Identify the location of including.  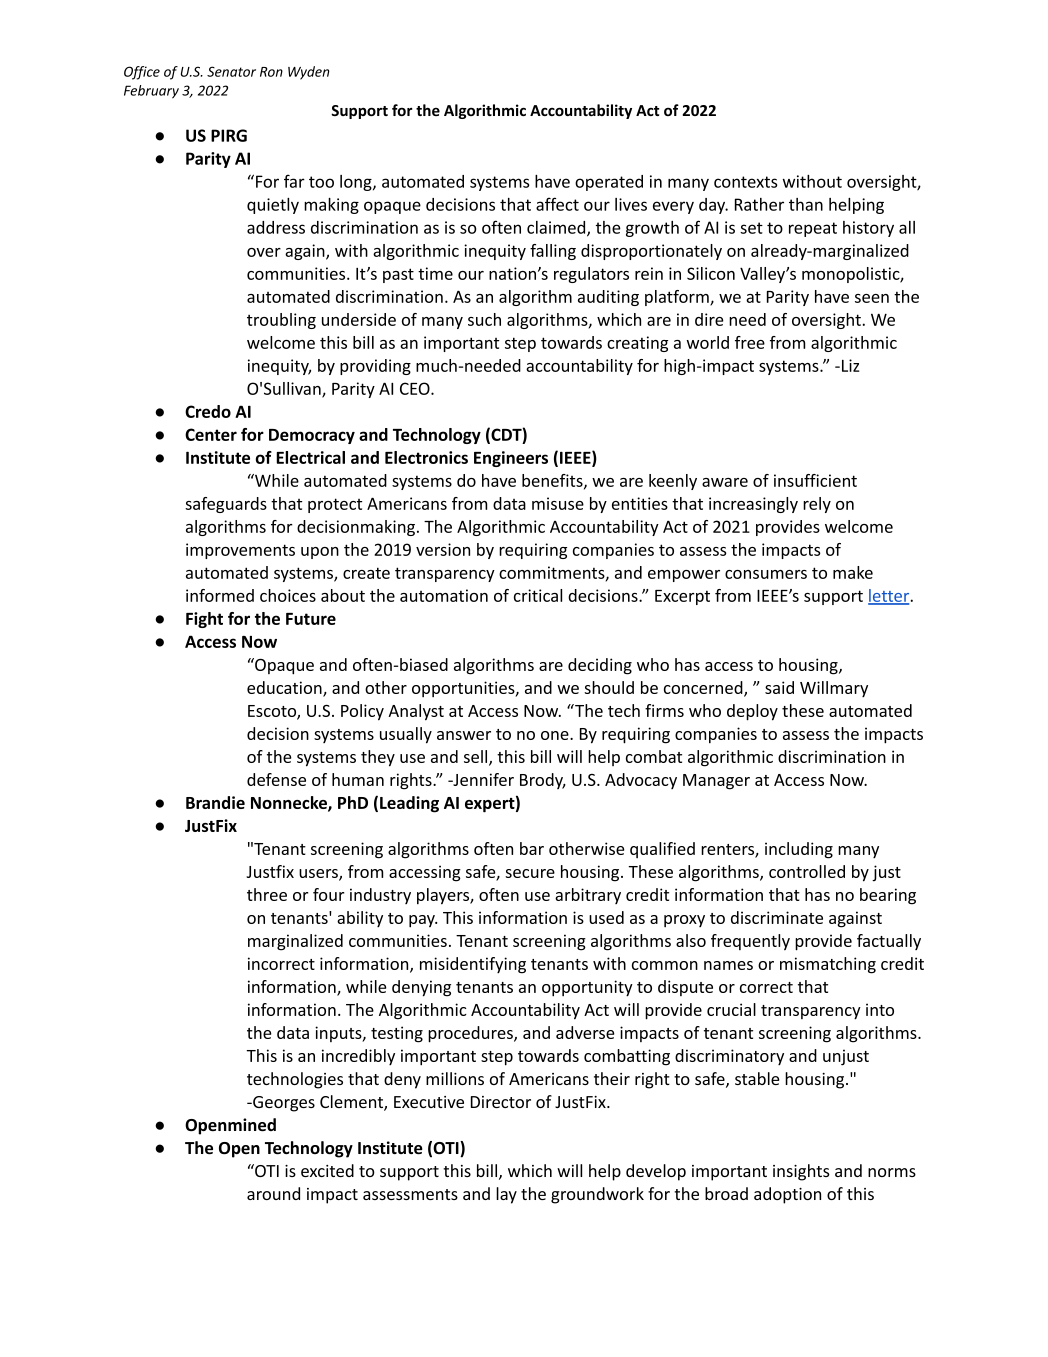
(799, 850).
